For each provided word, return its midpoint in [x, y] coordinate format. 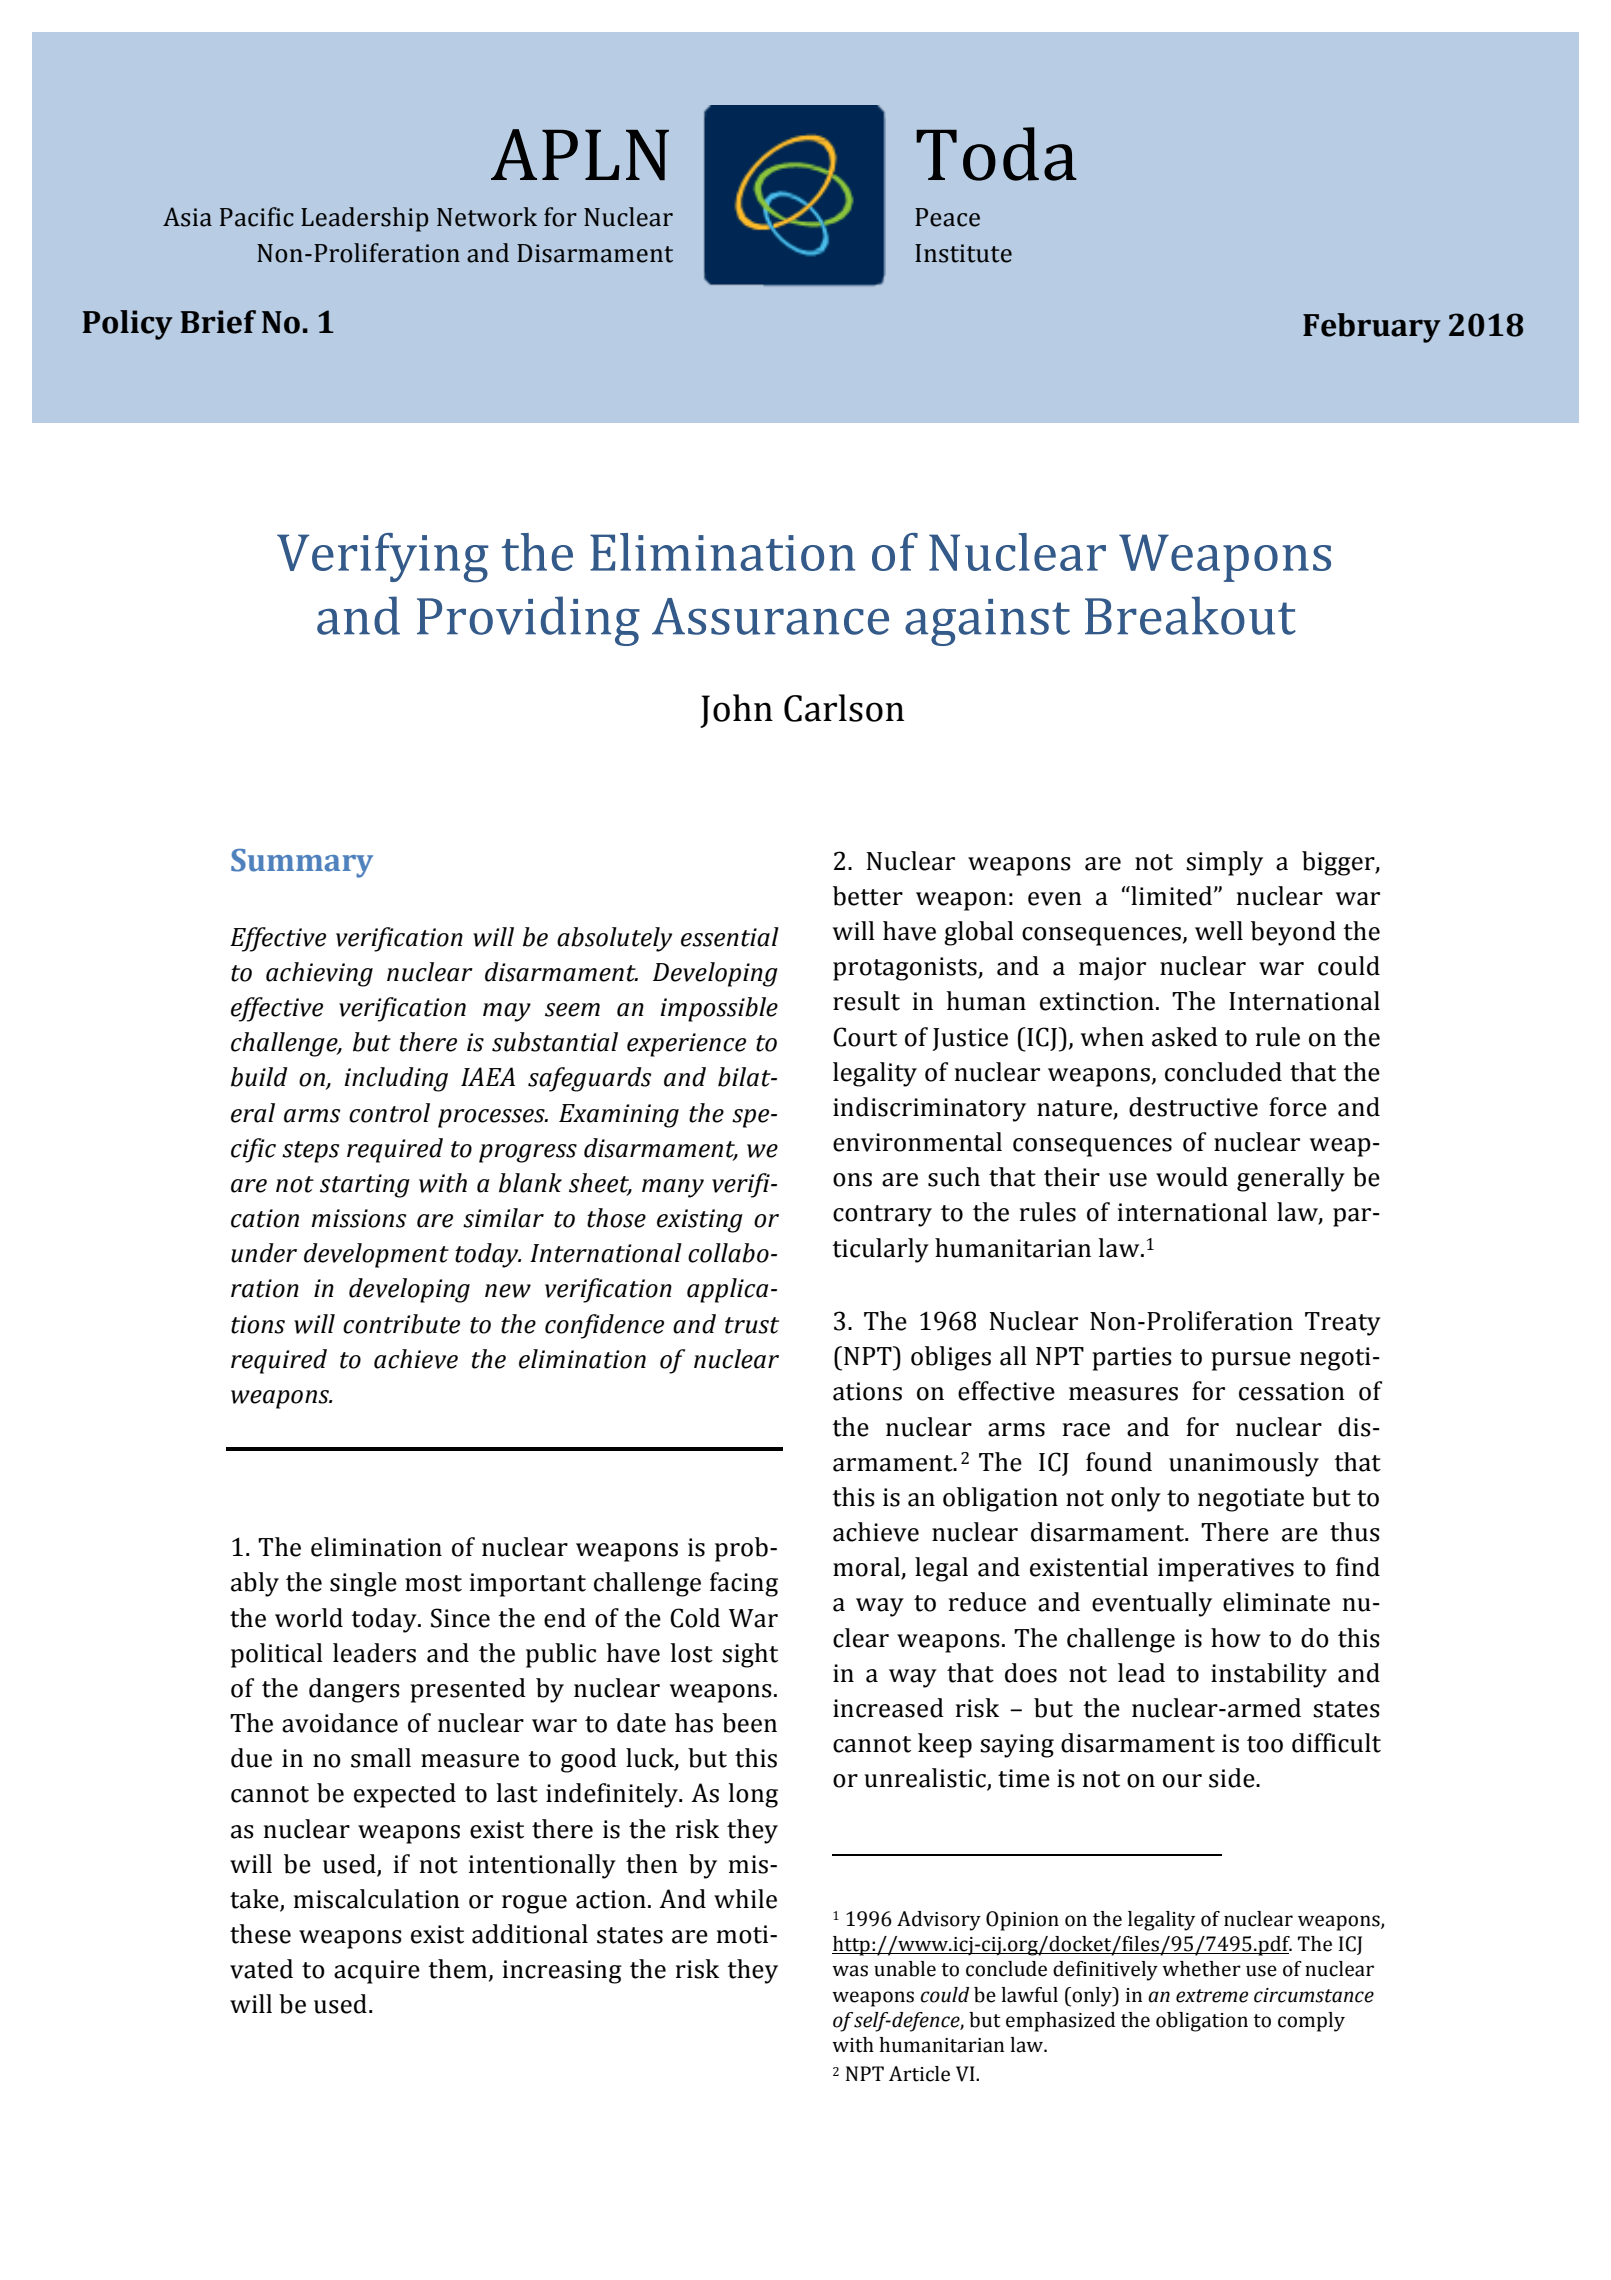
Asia [187, 217]
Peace [947, 217]
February [1372, 328]
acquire [377, 1972]
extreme [1212, 1996]
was [850, 1971]
